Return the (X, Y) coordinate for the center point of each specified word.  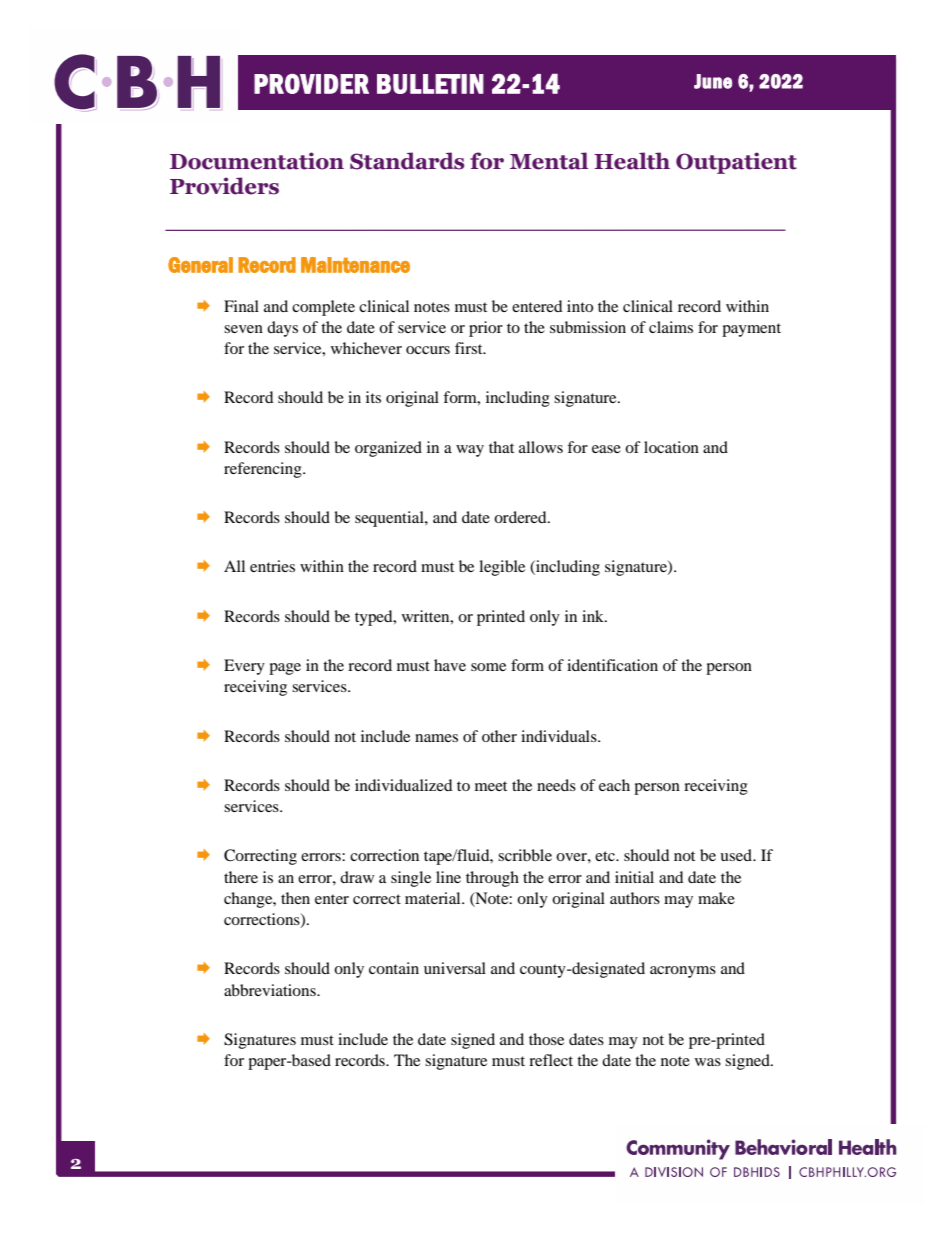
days (282, 329)
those (546, 1039)
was (708, 1062)
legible (502, 568)
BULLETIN (430, 84)
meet (491, 786)
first (470, 348)
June (713, 81)
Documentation (257, 161)
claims (671, 327)
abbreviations (271, 990)
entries (272, 566)
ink (594, 616)
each (614, 785)
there (241, 877)
